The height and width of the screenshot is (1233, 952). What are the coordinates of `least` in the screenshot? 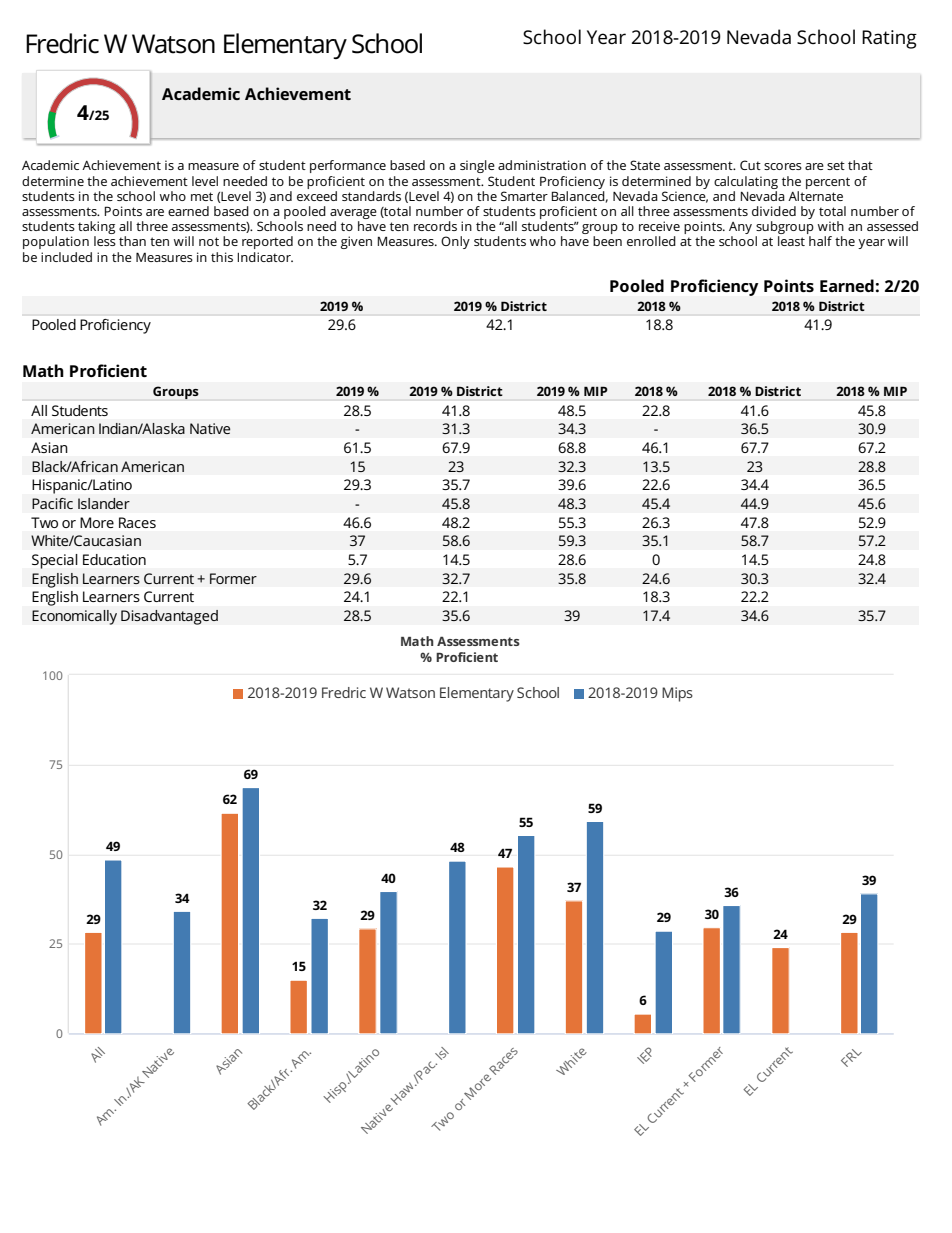 It's located at (791, 241).
